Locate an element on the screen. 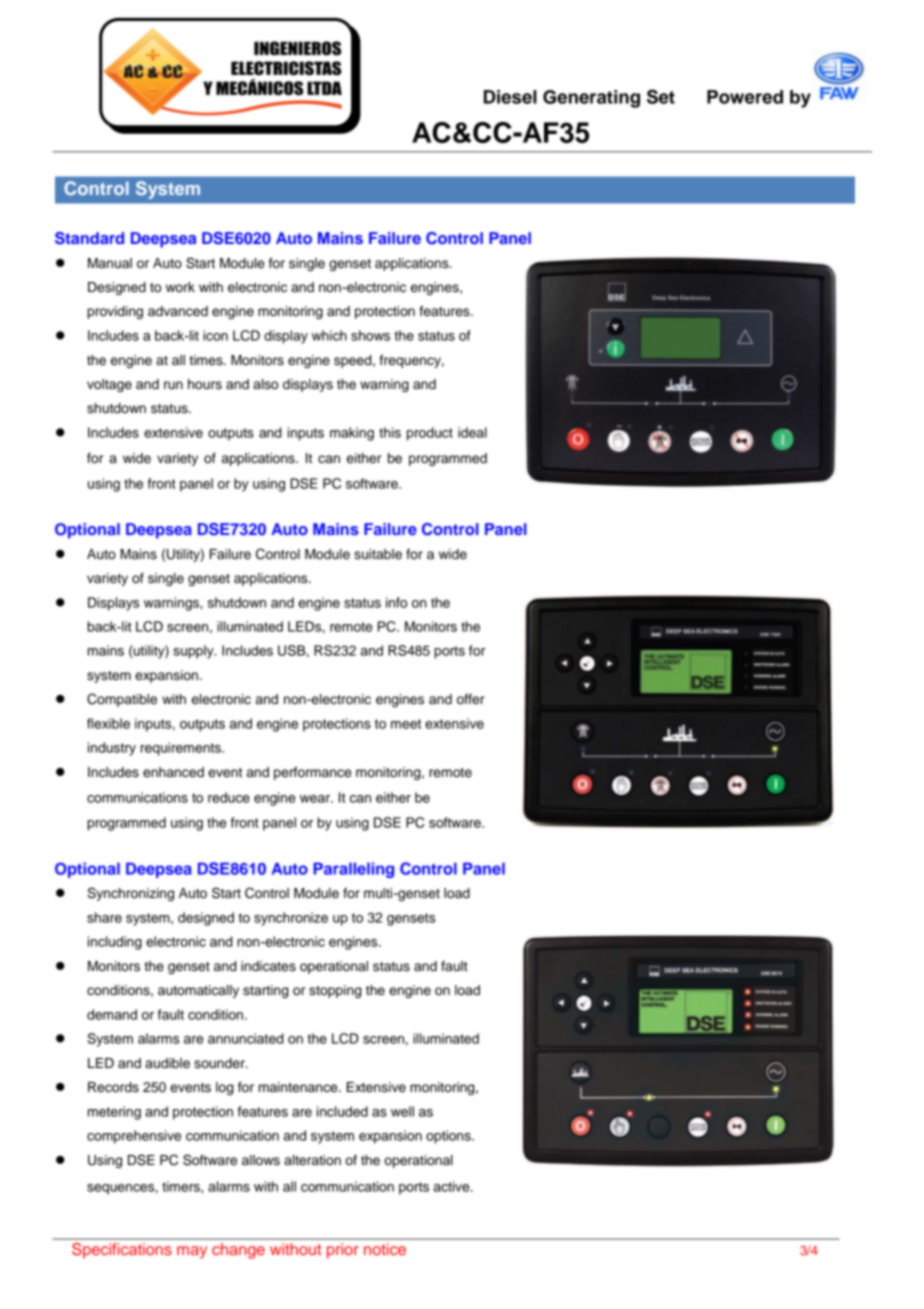  timers is located at coordinates (182, 1186).
